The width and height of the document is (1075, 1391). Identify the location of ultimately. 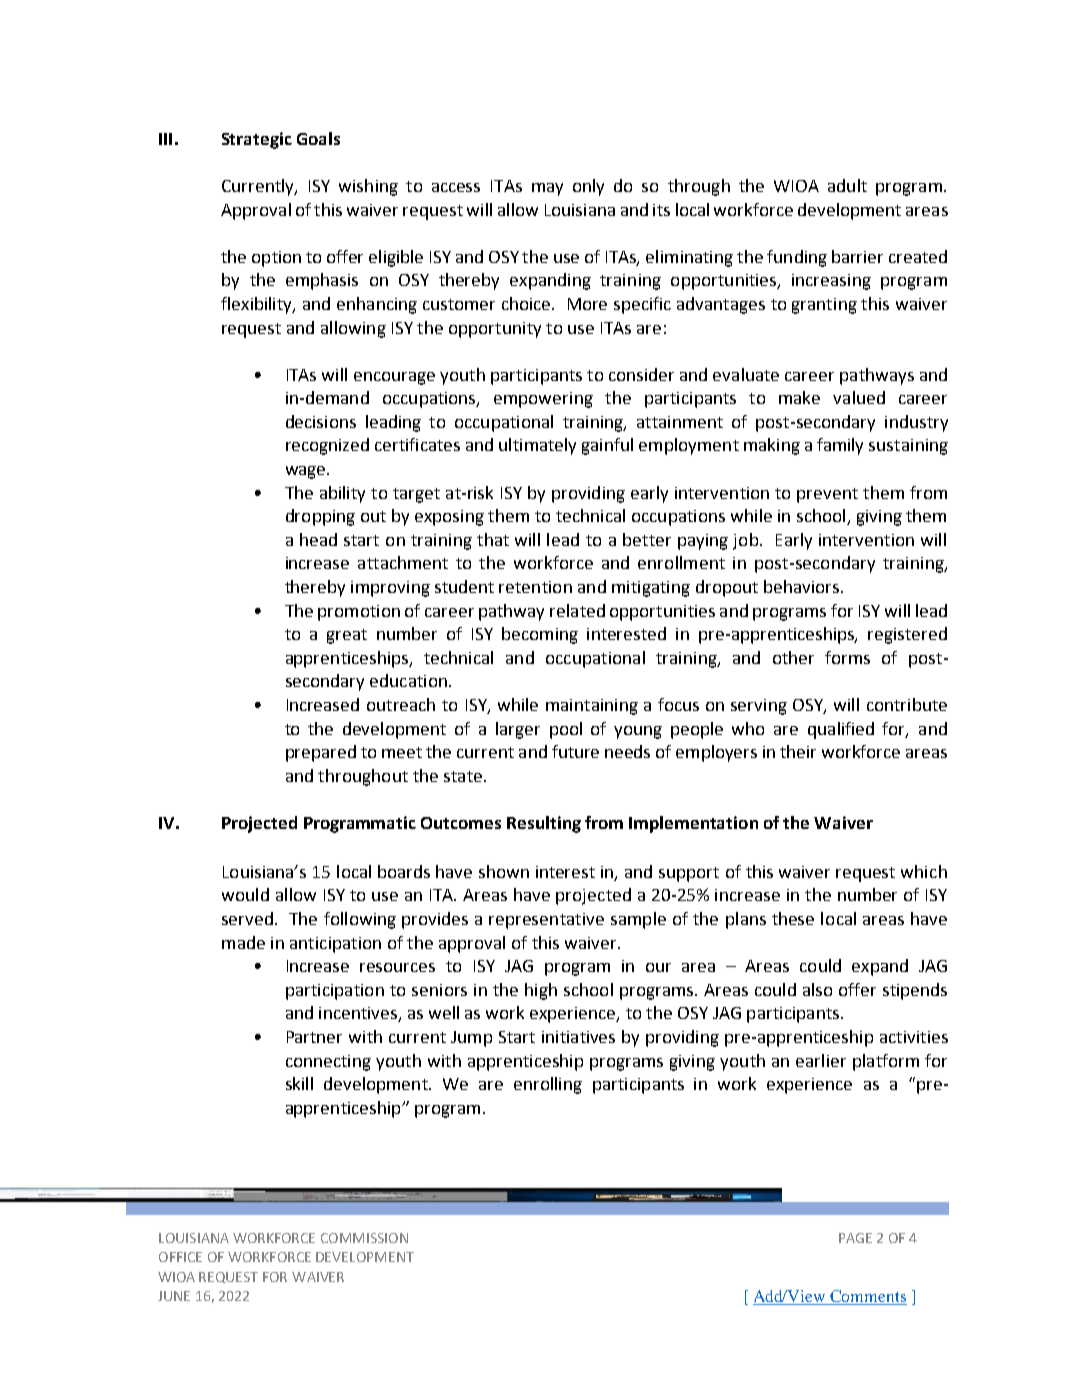
(537, 446).
